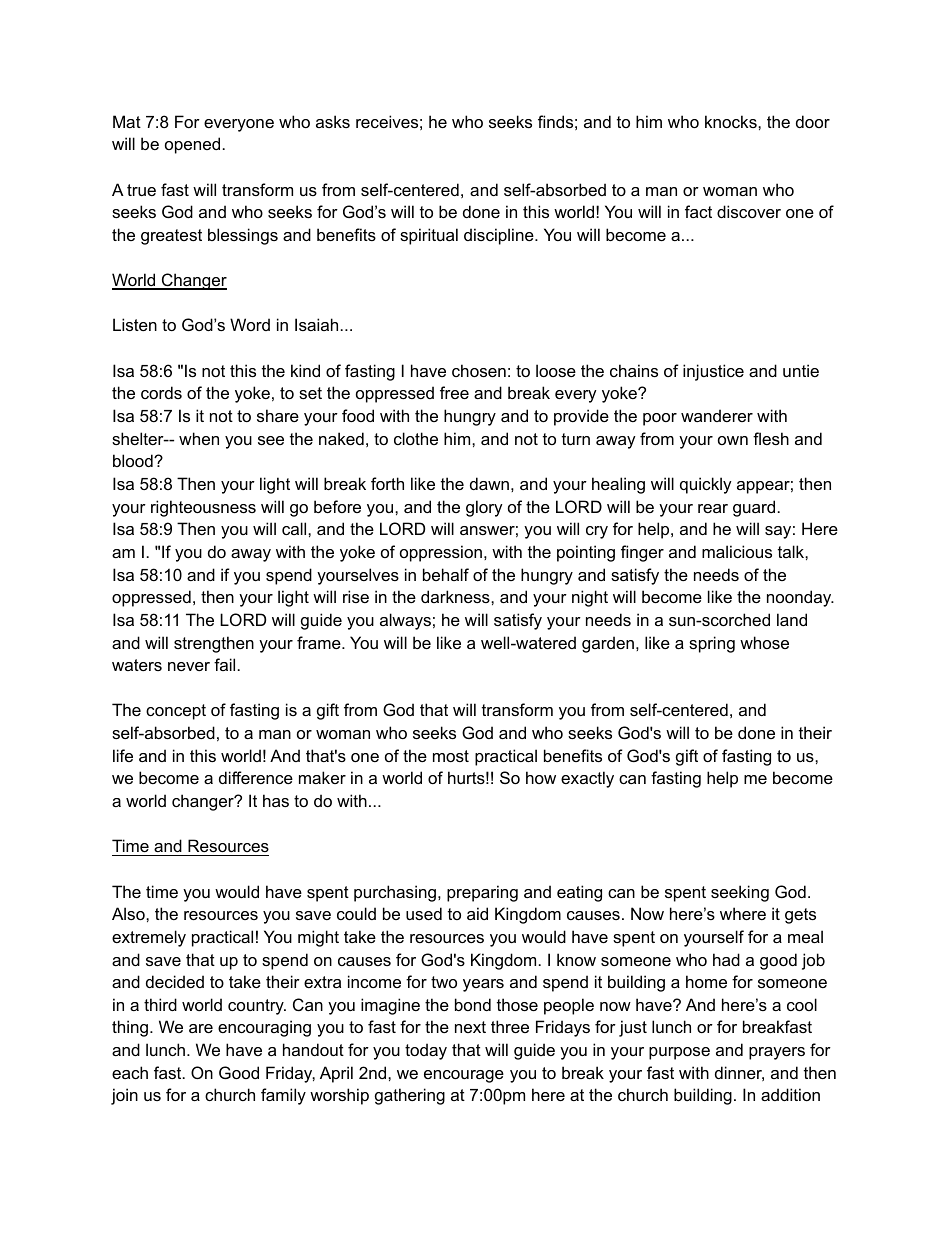 Image resolution: width=952 pixels, height=1233 pixels. Describe the element at coordinates (134, 460) in the screenshot. I see `blood` at that location.
